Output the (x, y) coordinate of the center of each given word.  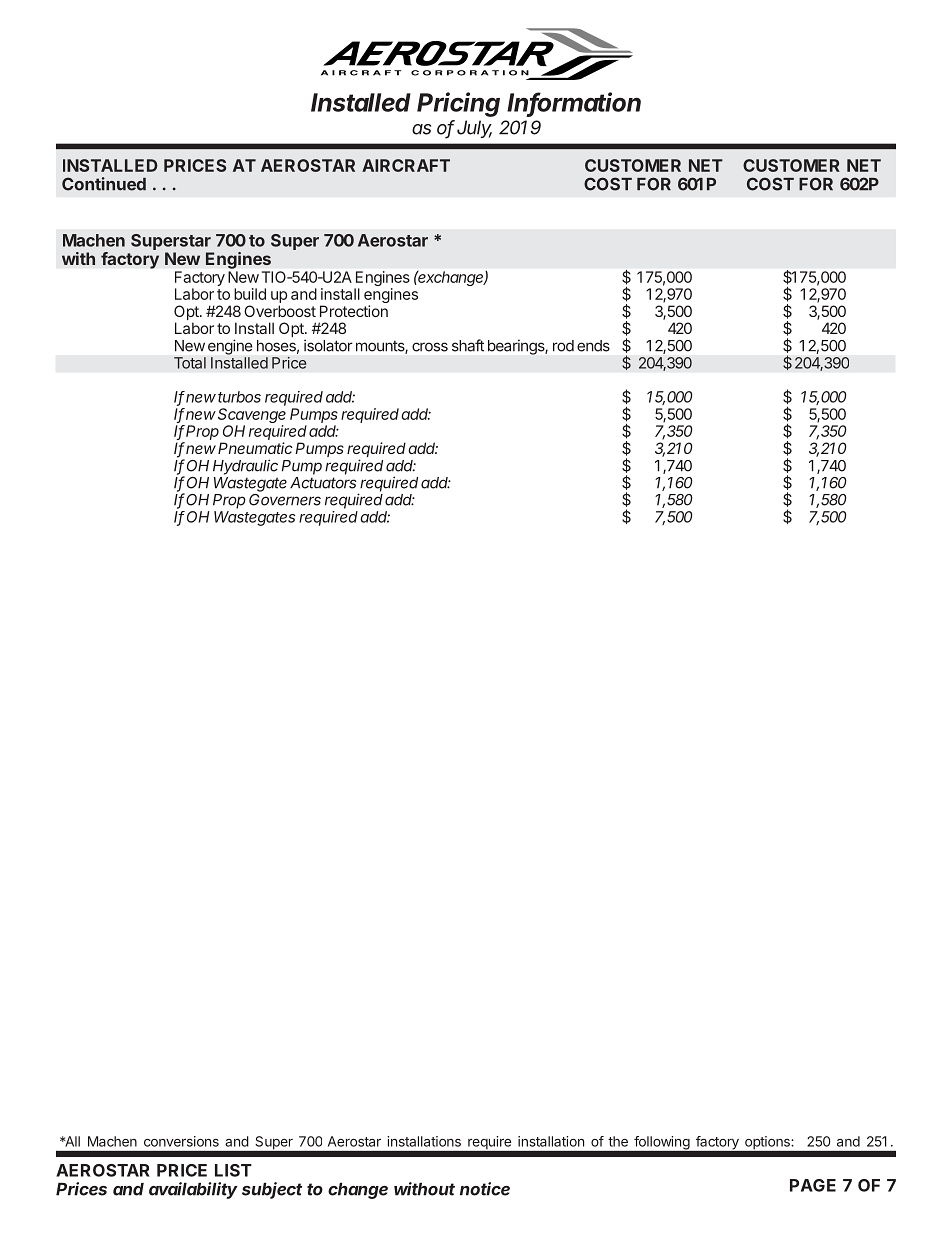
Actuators (323, 483)
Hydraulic (245, 467)
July (474, 129)
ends (593, 346)
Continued (104, 184)
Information (574, 103)
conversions (181, 1141)
